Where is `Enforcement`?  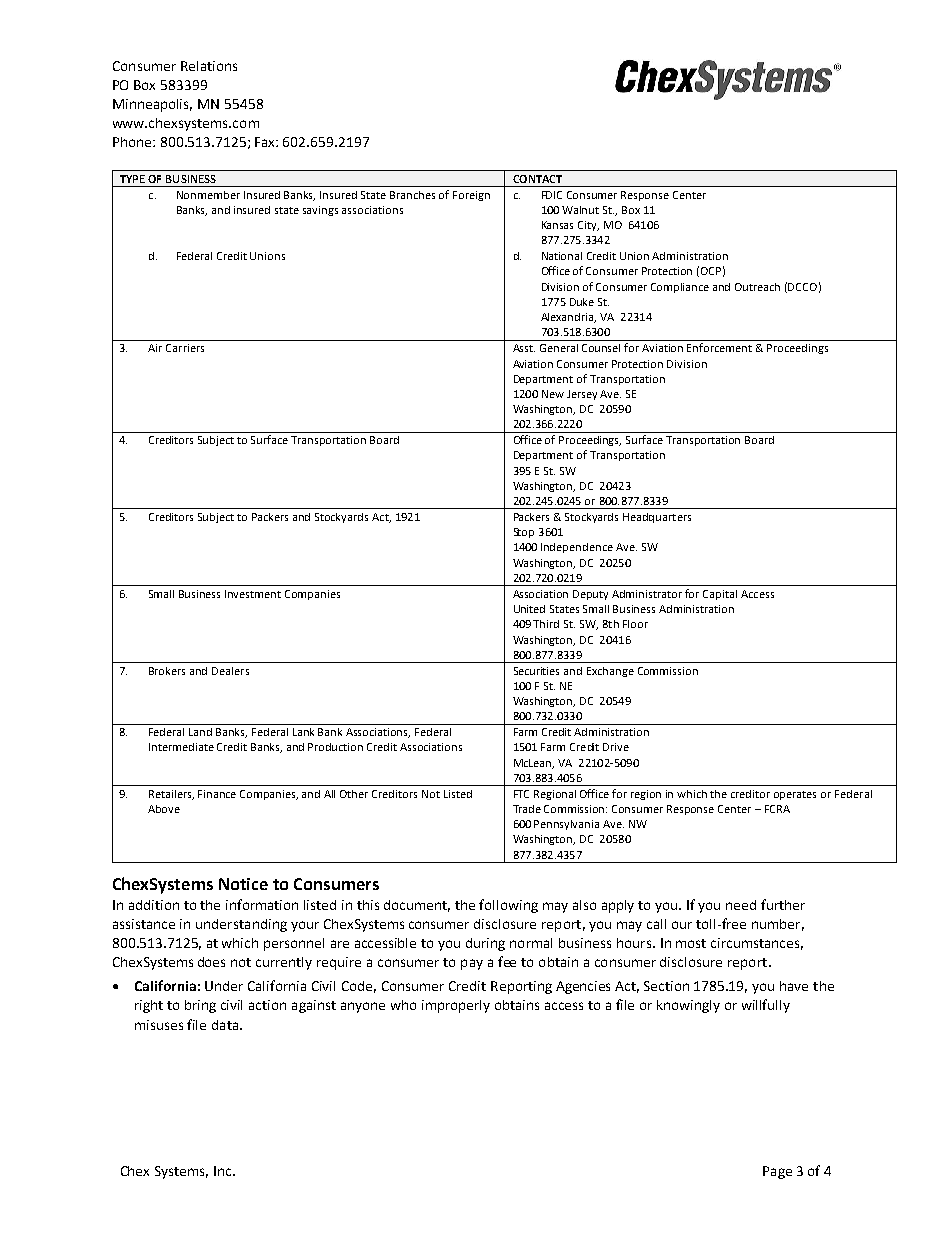 Enforcement is located at coordinates (719, 347).
